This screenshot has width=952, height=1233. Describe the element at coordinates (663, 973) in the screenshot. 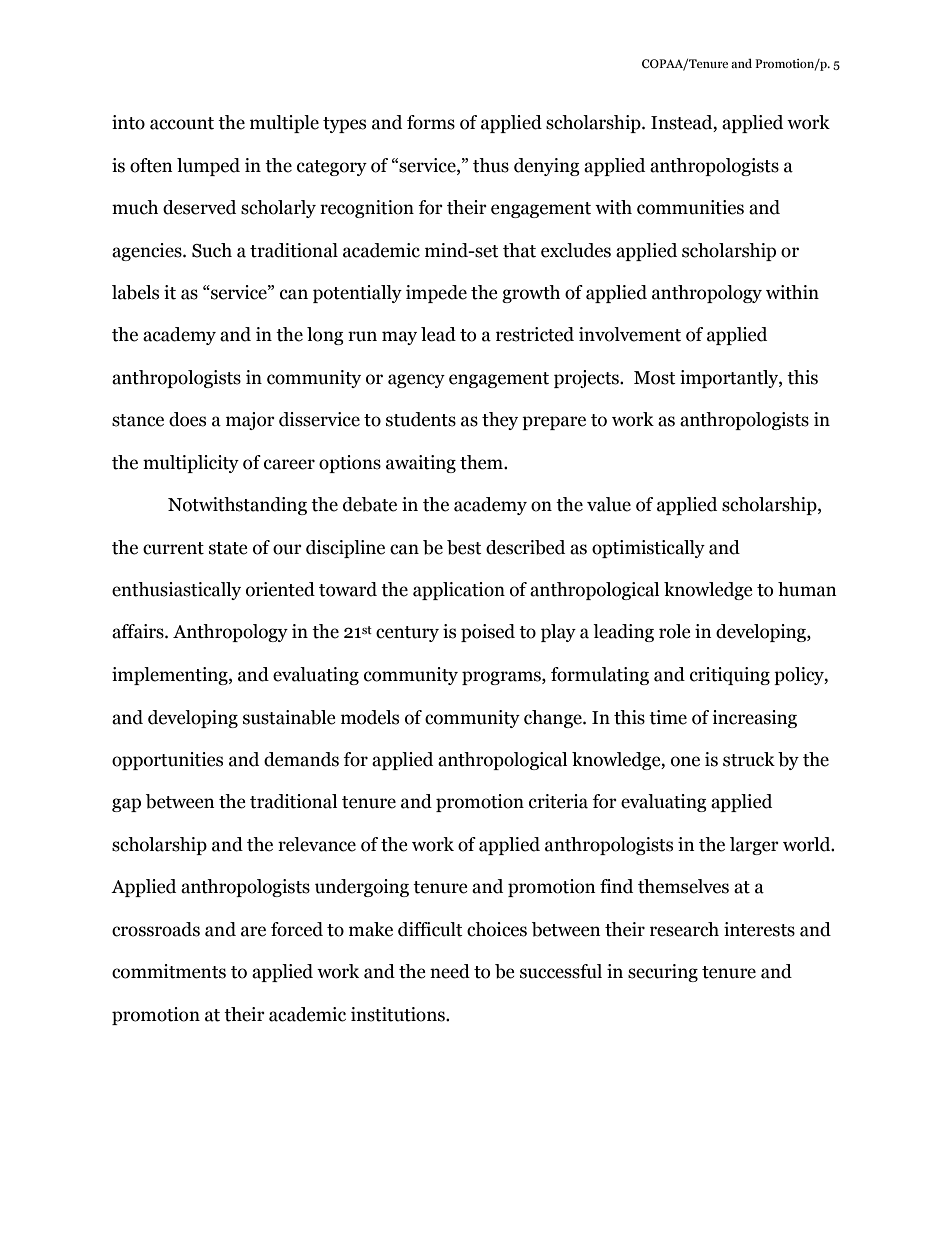

I see `securing` at that location.
